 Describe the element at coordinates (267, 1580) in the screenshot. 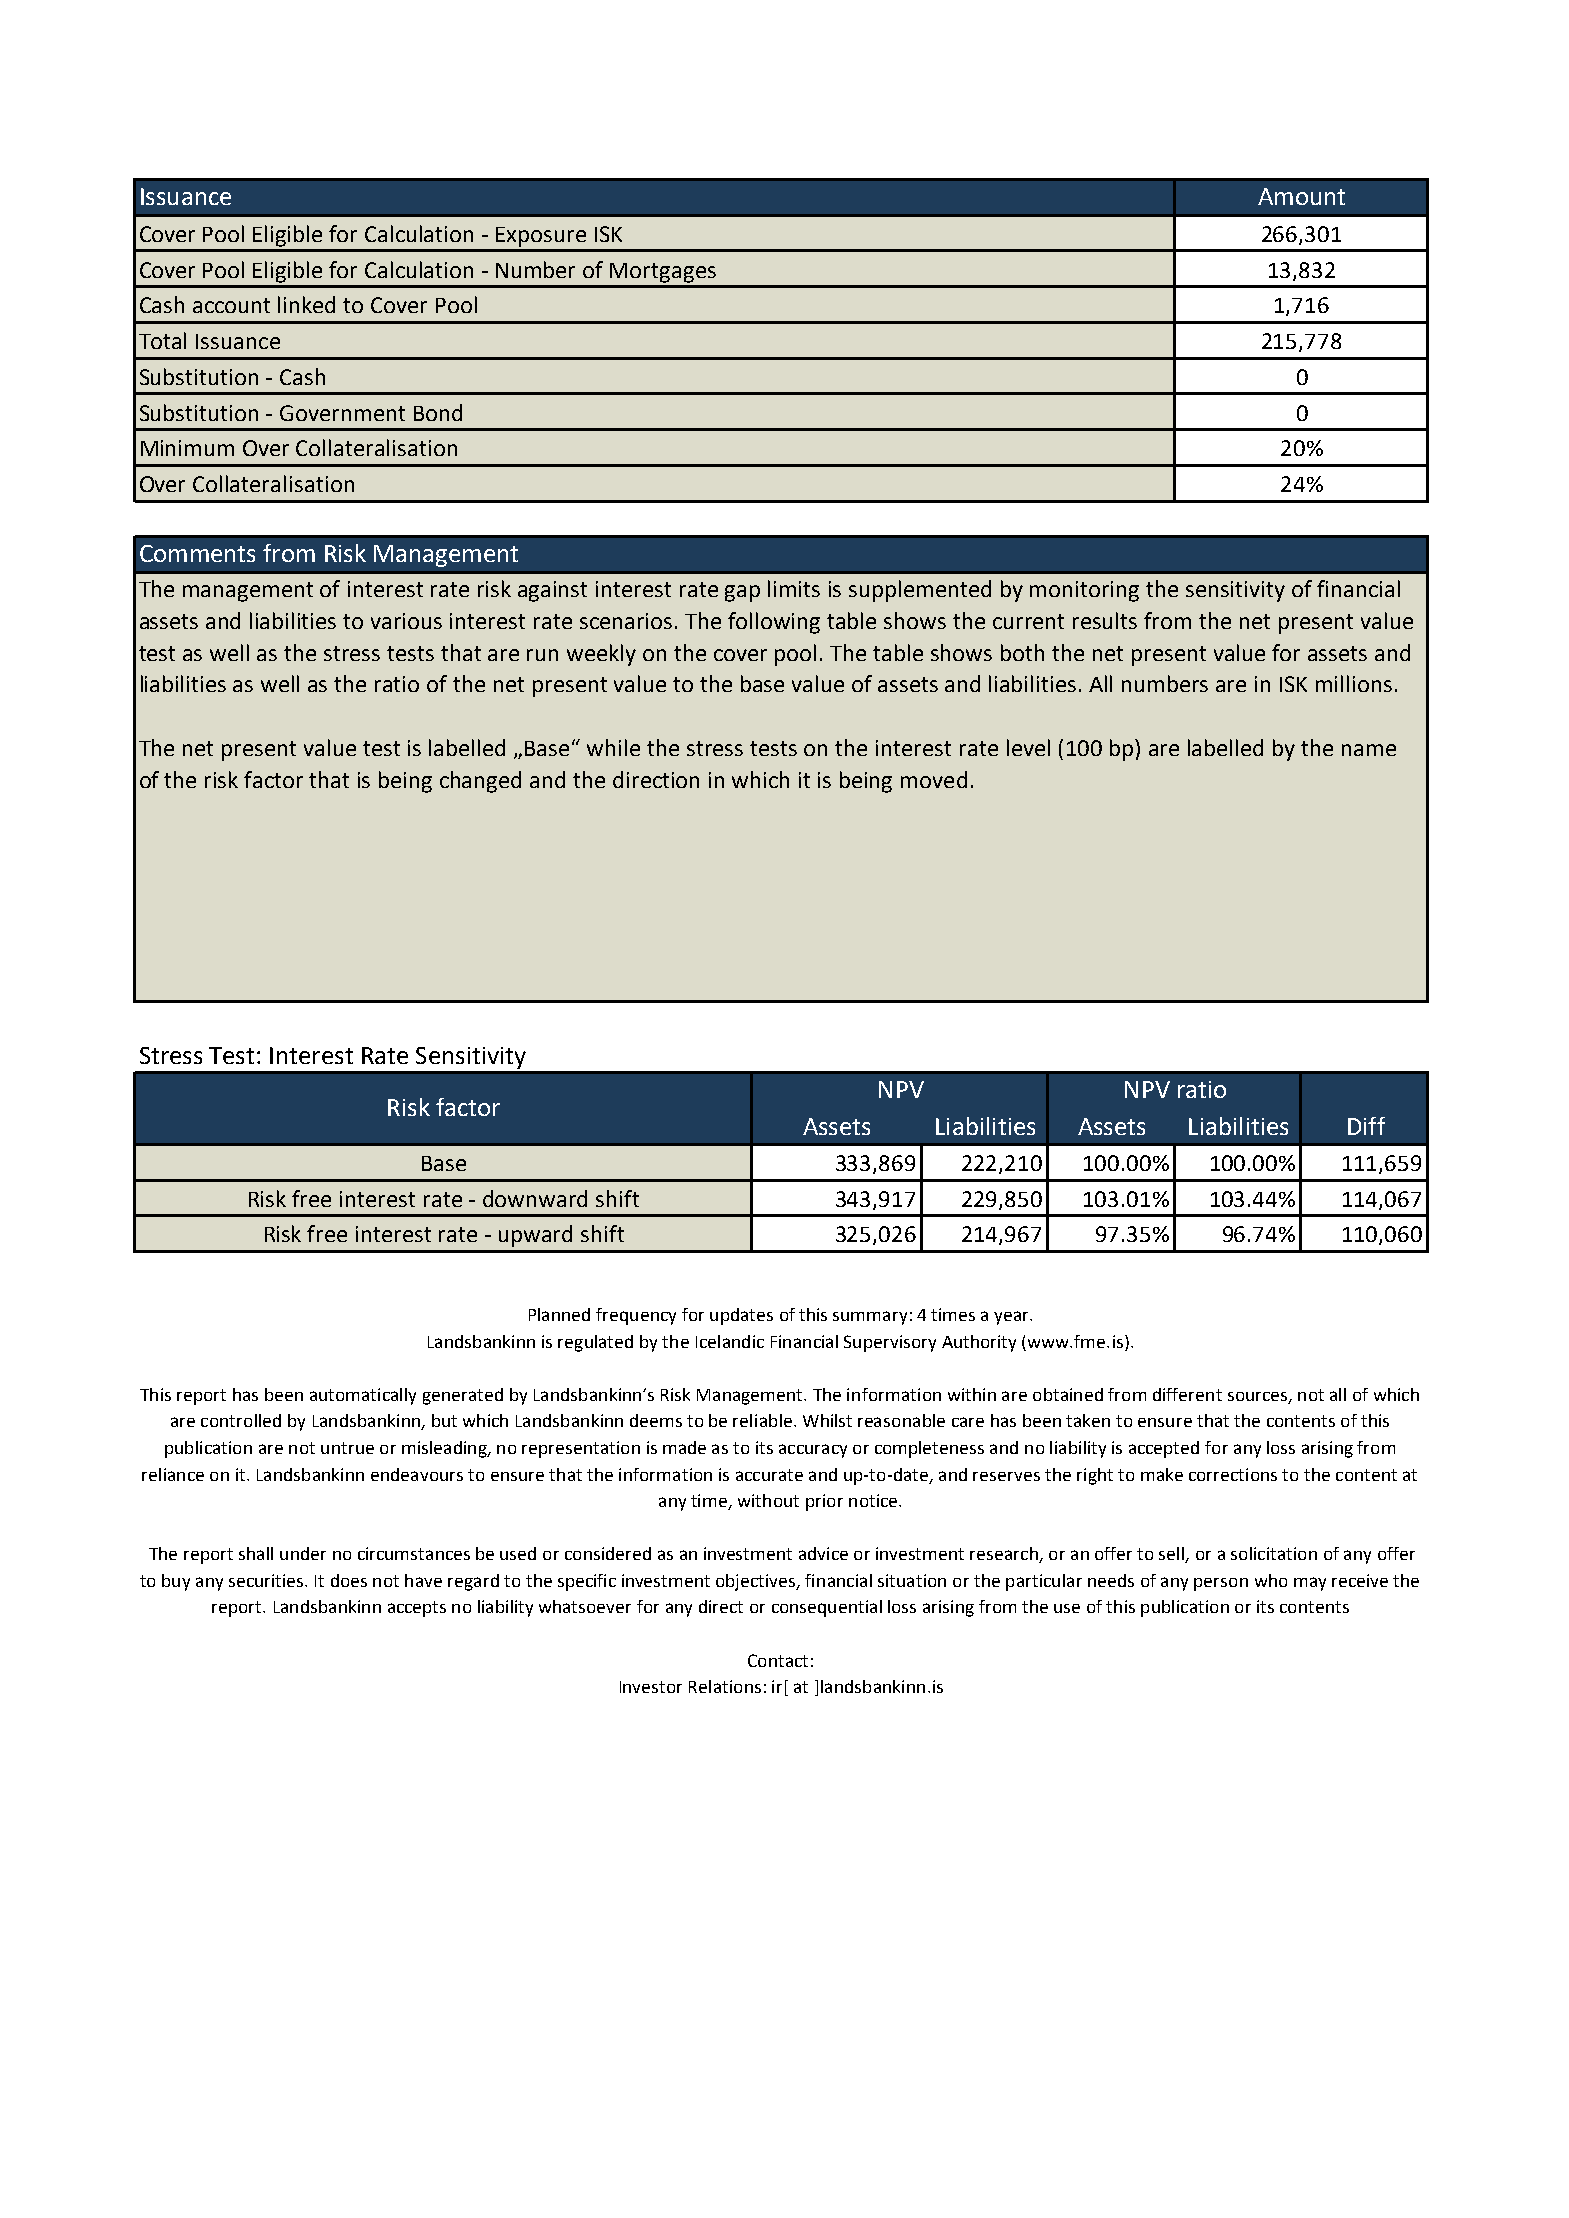

I see `securities` at that location.
